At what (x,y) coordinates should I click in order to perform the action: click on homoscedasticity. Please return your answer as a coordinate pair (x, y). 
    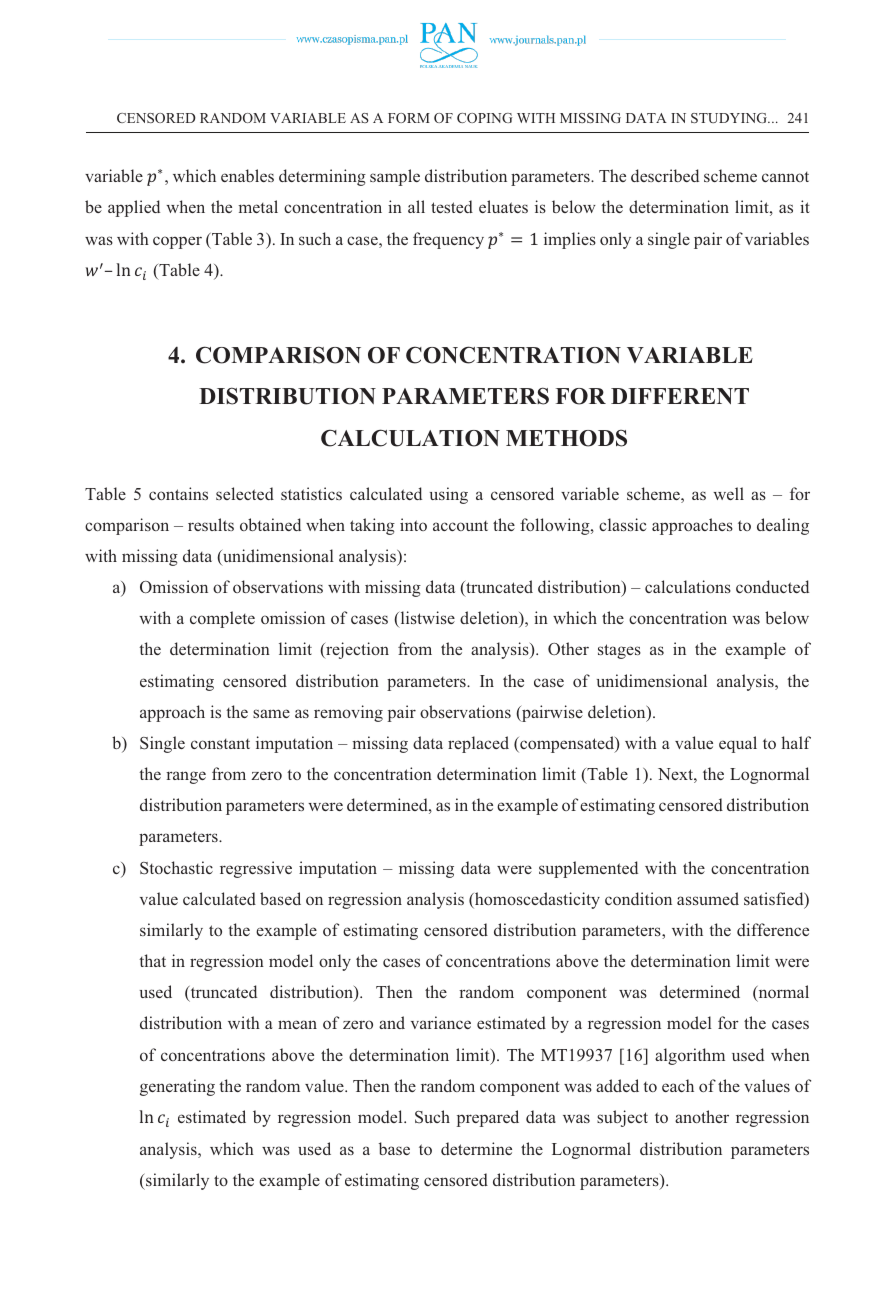
    Looking at the image, I should click on (536, 900).
